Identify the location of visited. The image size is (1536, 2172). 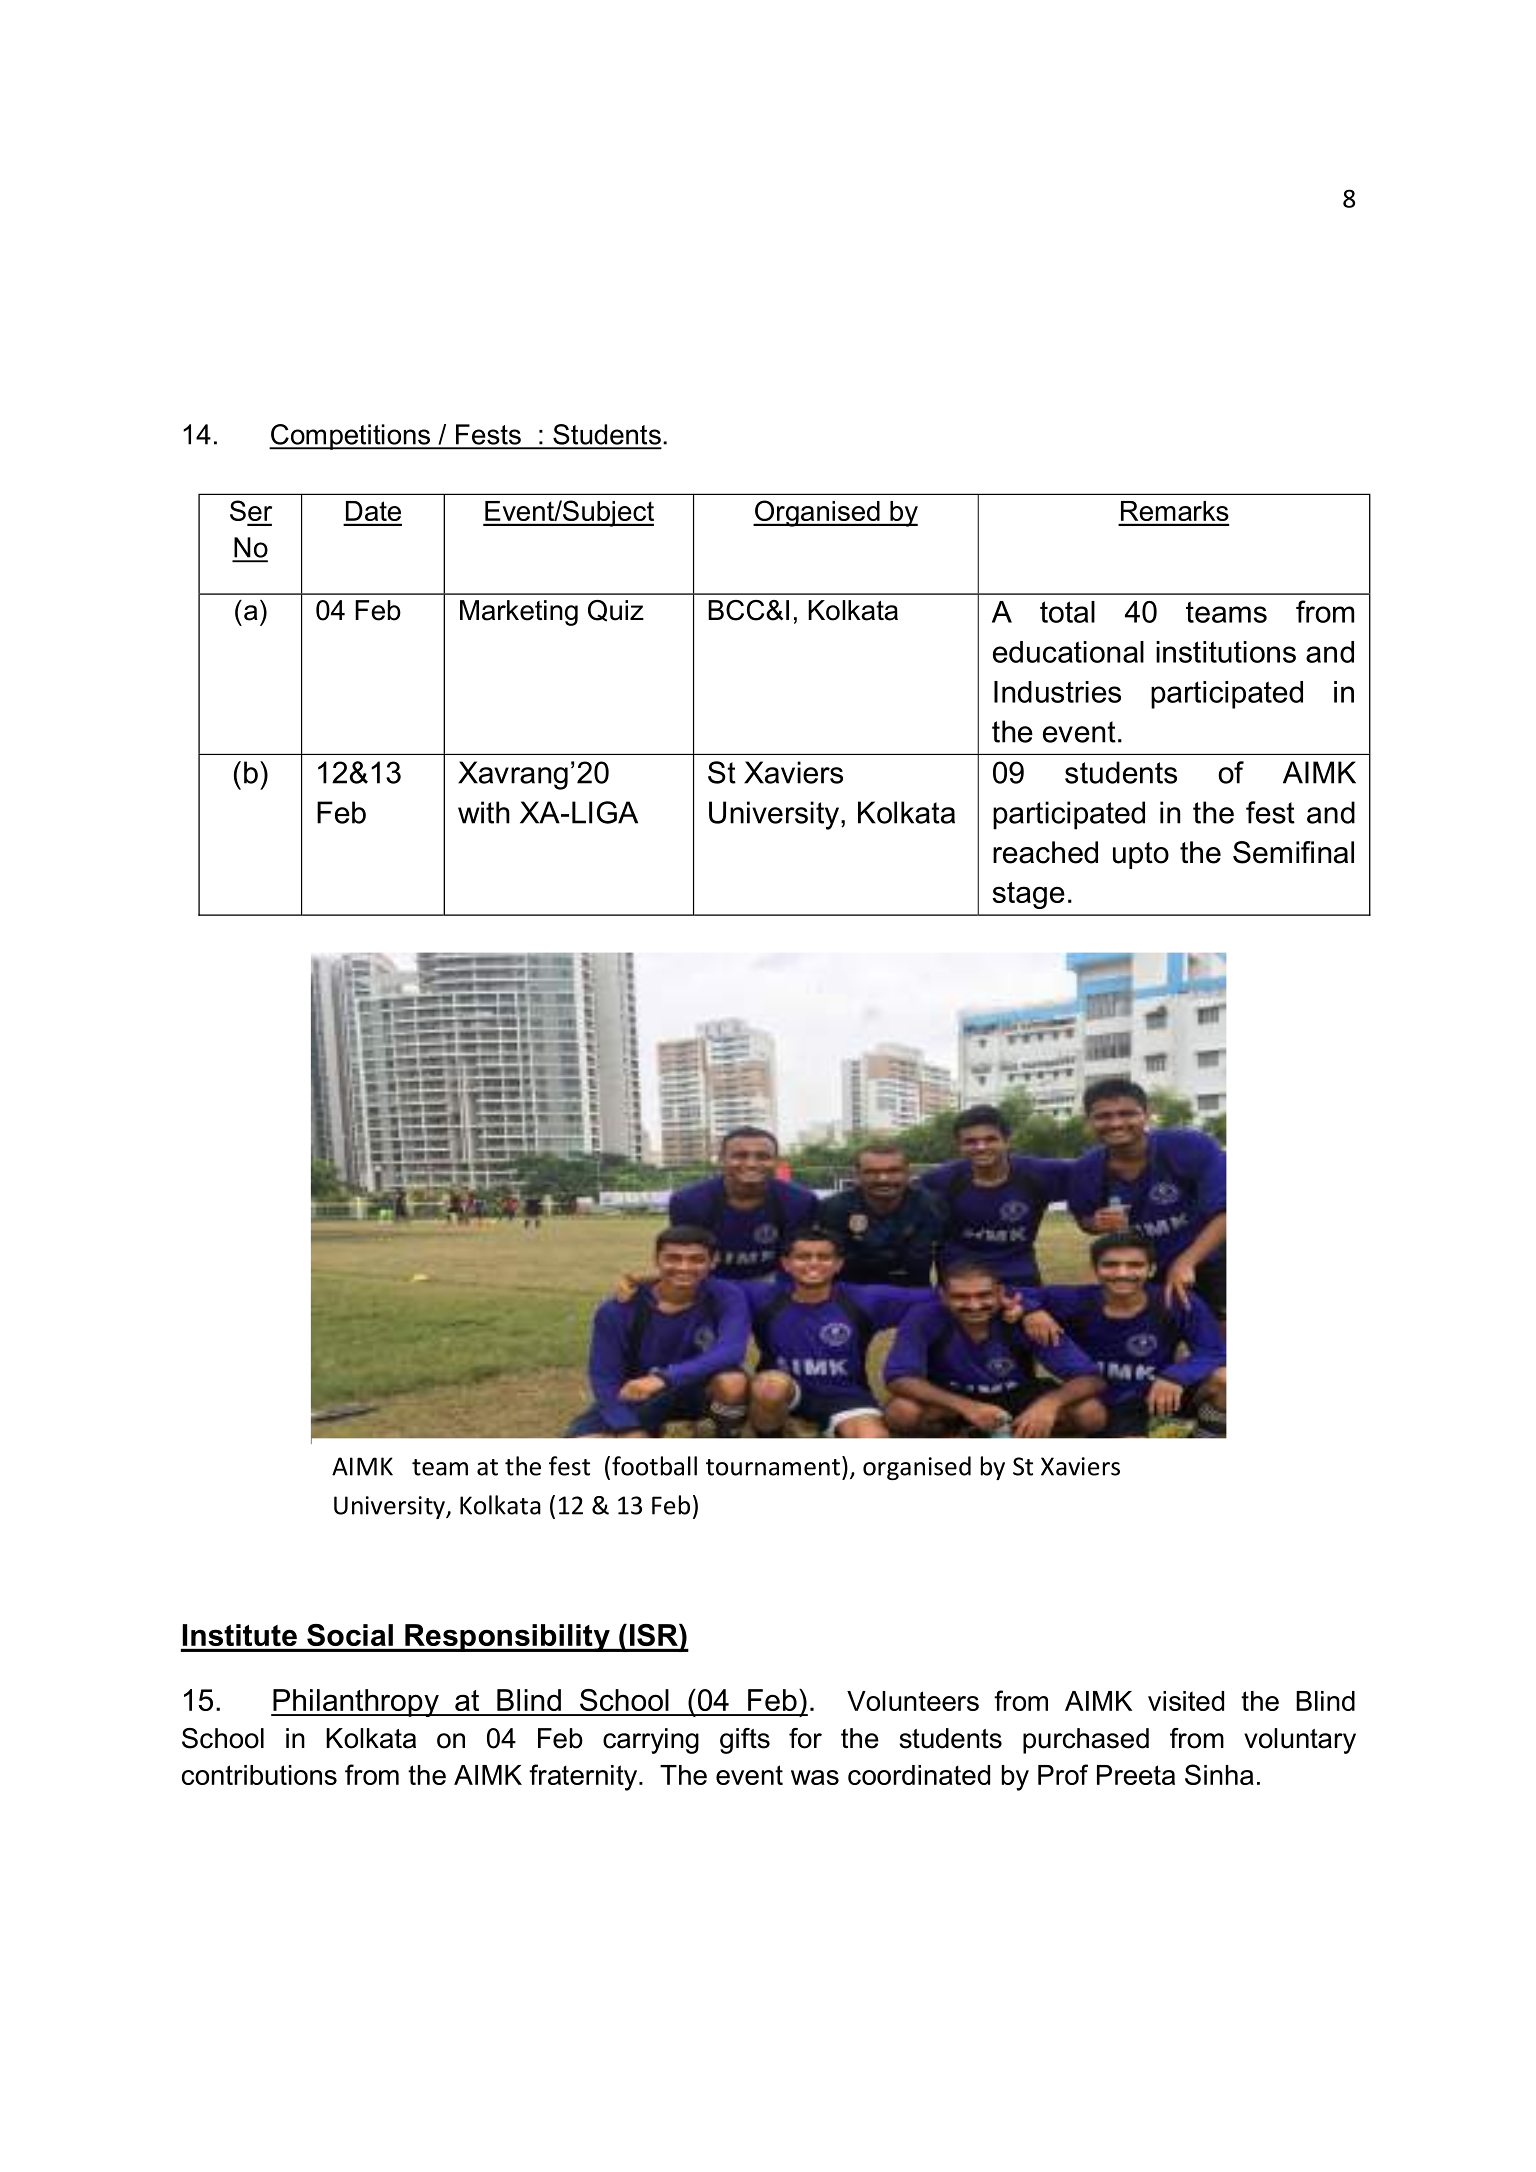
(1186, 1701).
